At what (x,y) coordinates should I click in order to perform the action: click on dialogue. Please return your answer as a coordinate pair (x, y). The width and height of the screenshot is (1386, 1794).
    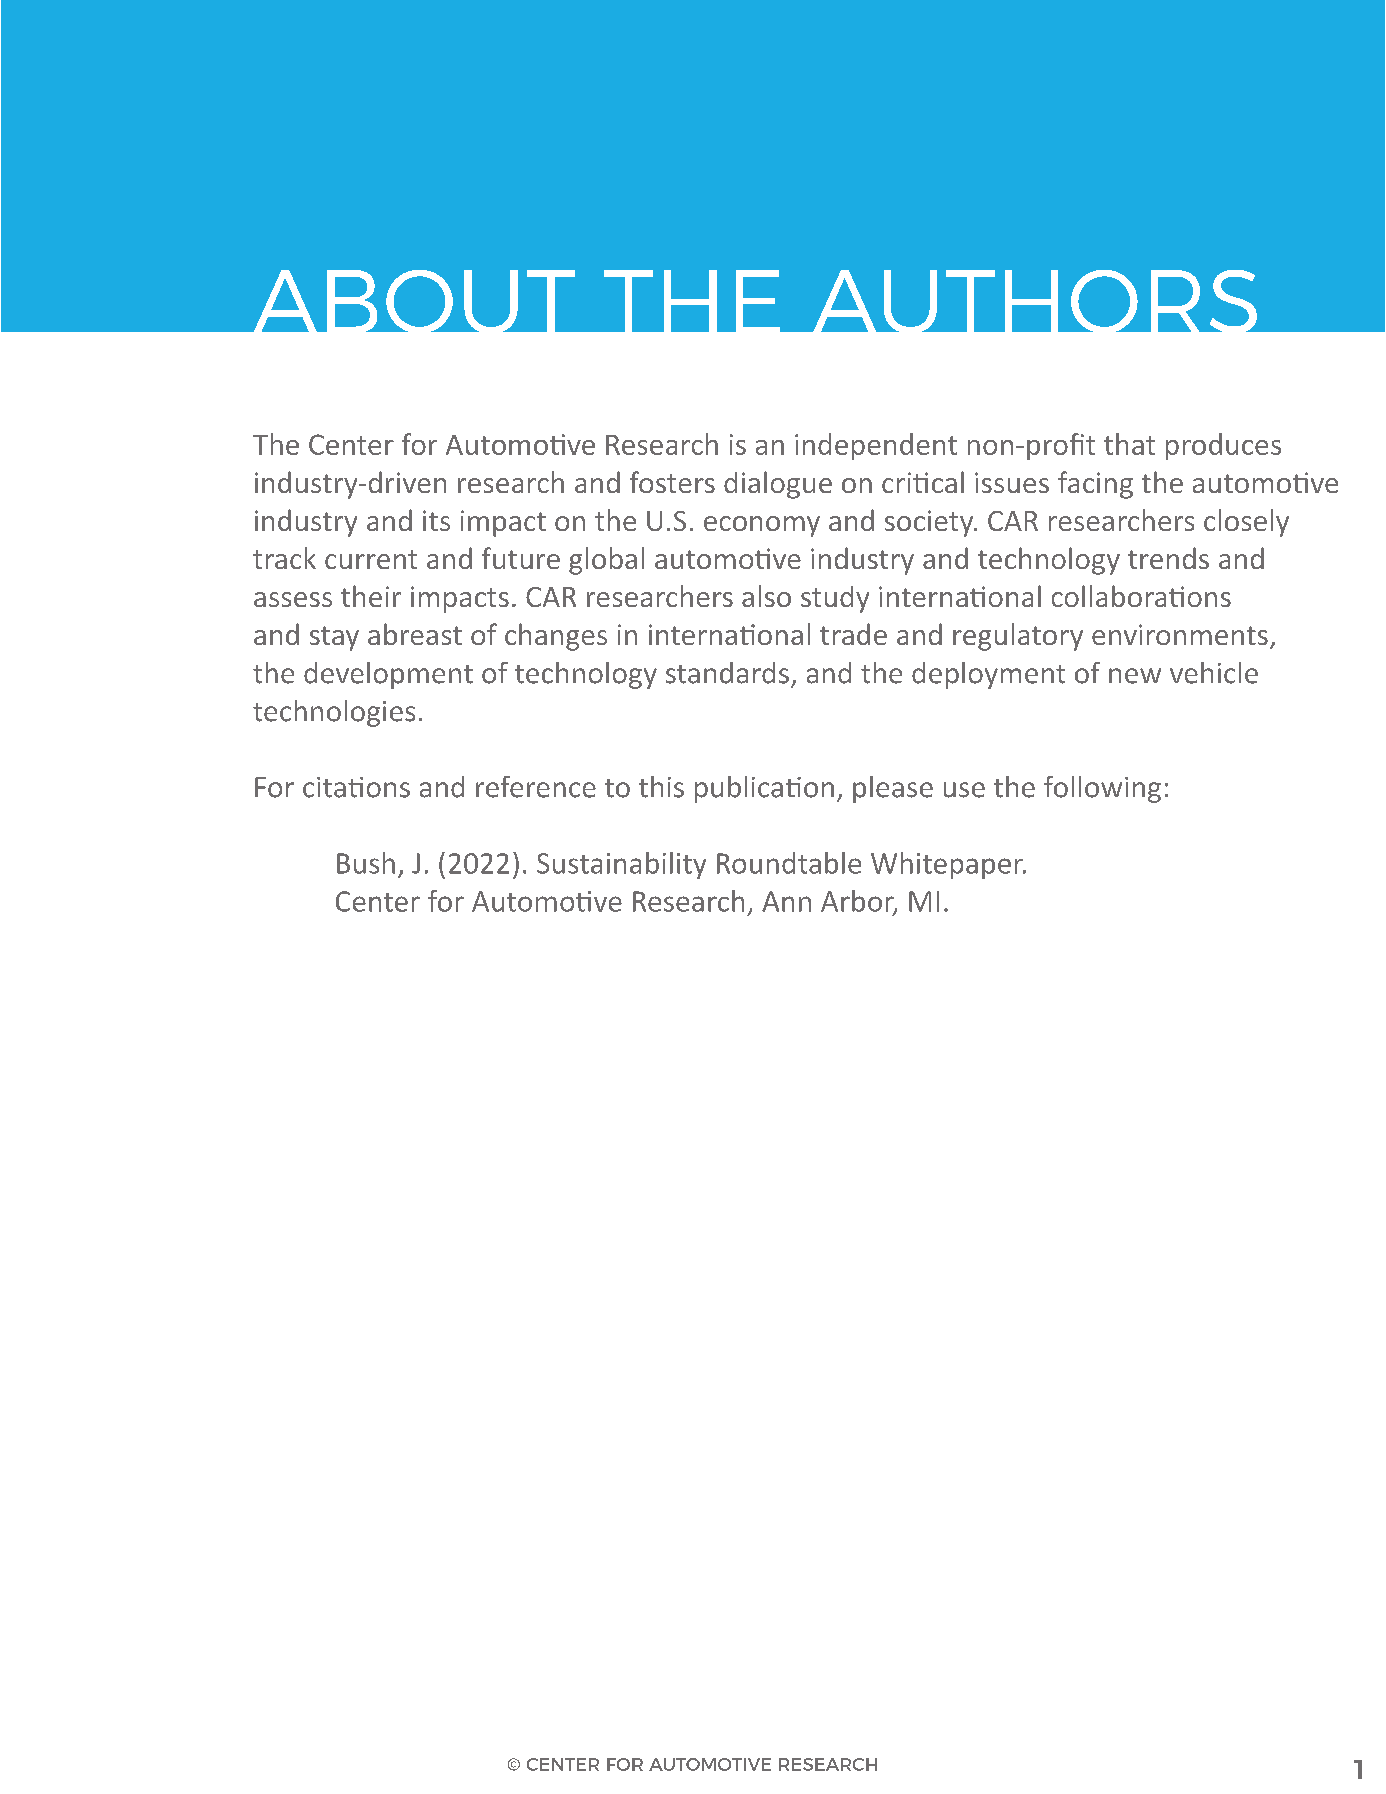
    Looking at the image, I should click on (778, 485).
